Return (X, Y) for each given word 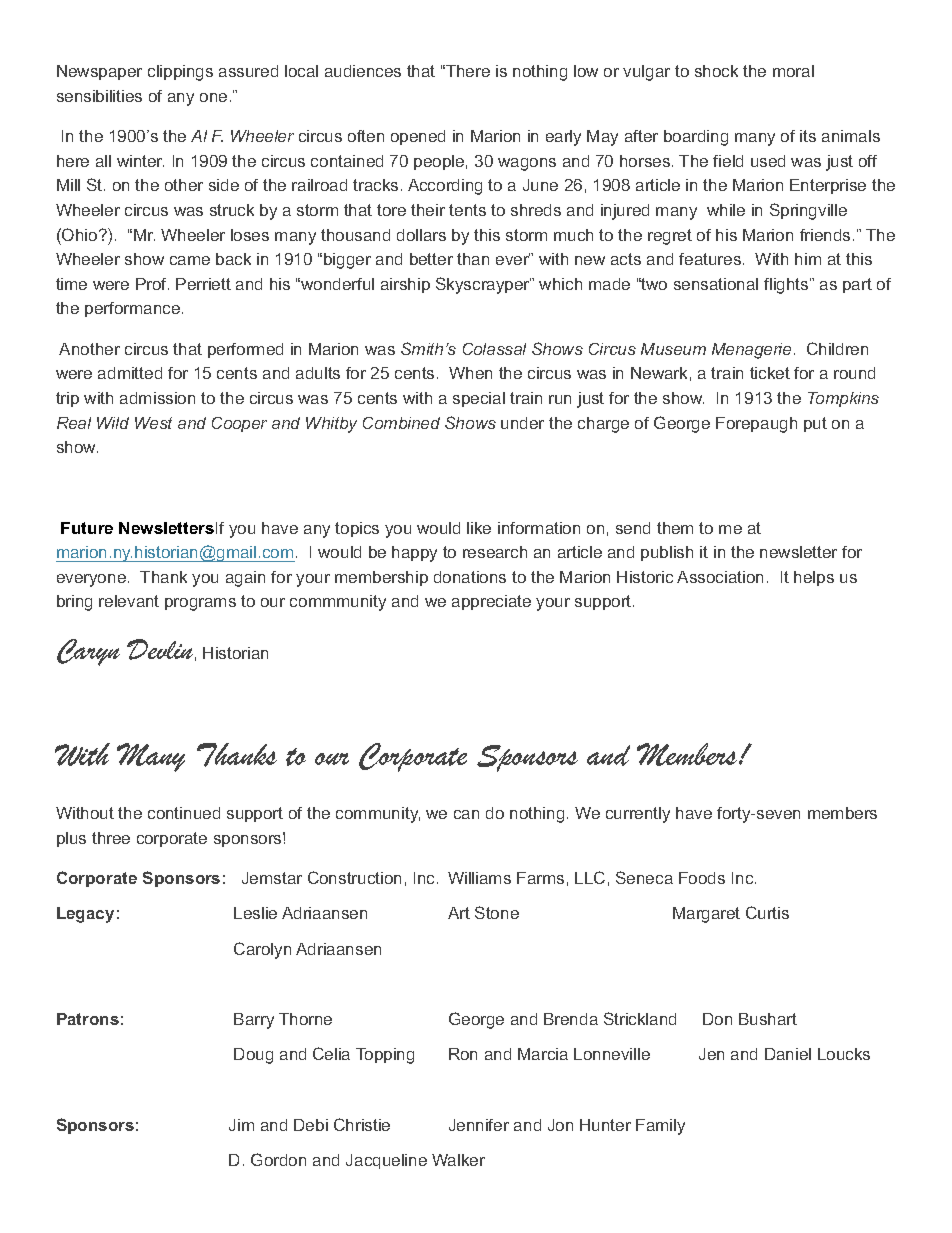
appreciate (491, 602)
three (111, 838)
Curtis (767, 912)
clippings (180, 73)
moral (793, 71)
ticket (770, 373)
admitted (130, 373)
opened (418, 137)
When (470, 373)
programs (200, 604)
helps (814, 578)
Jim (241, 1125)
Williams (479, 878)
